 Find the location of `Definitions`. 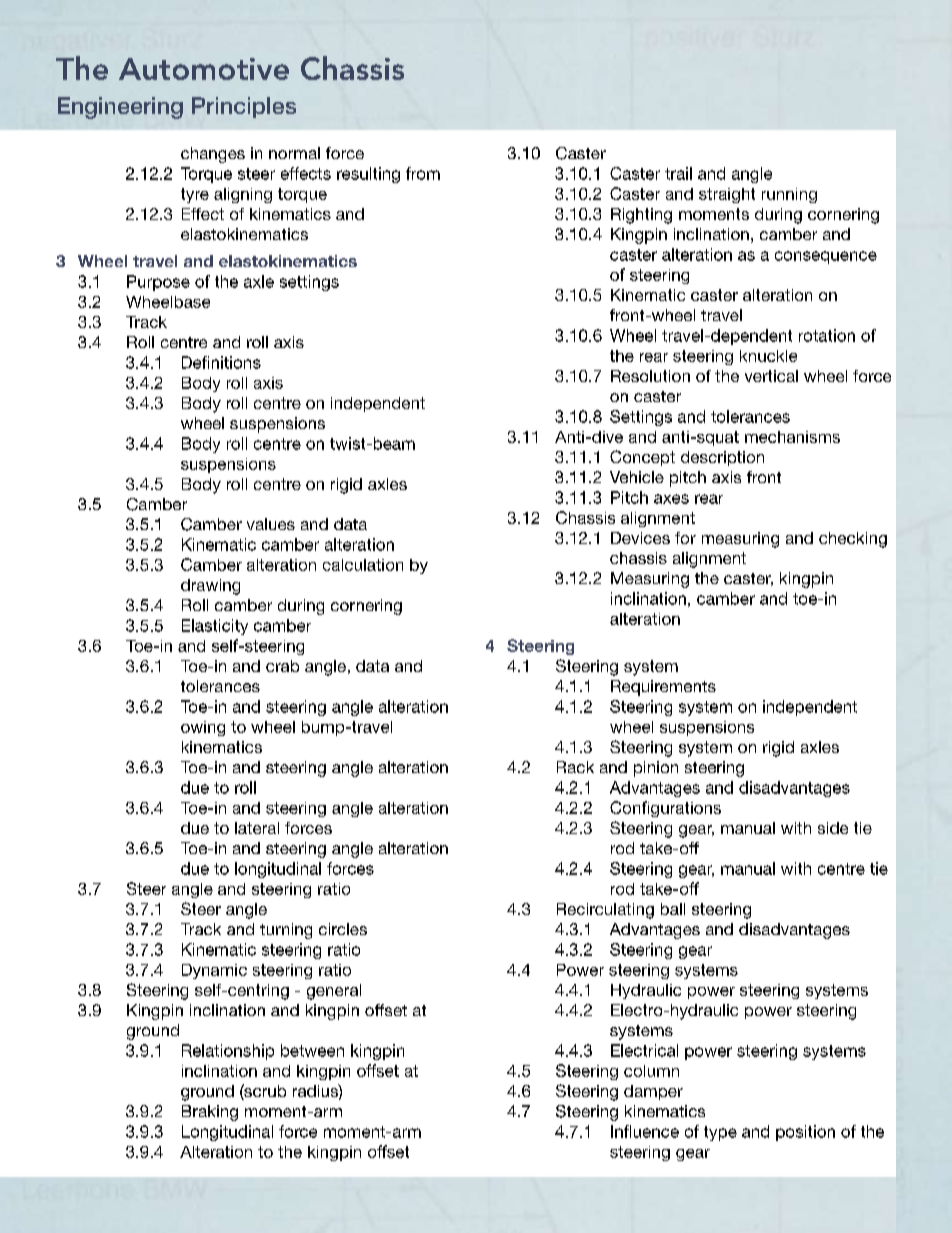

Definitions is located at coordinates (221, 362).
